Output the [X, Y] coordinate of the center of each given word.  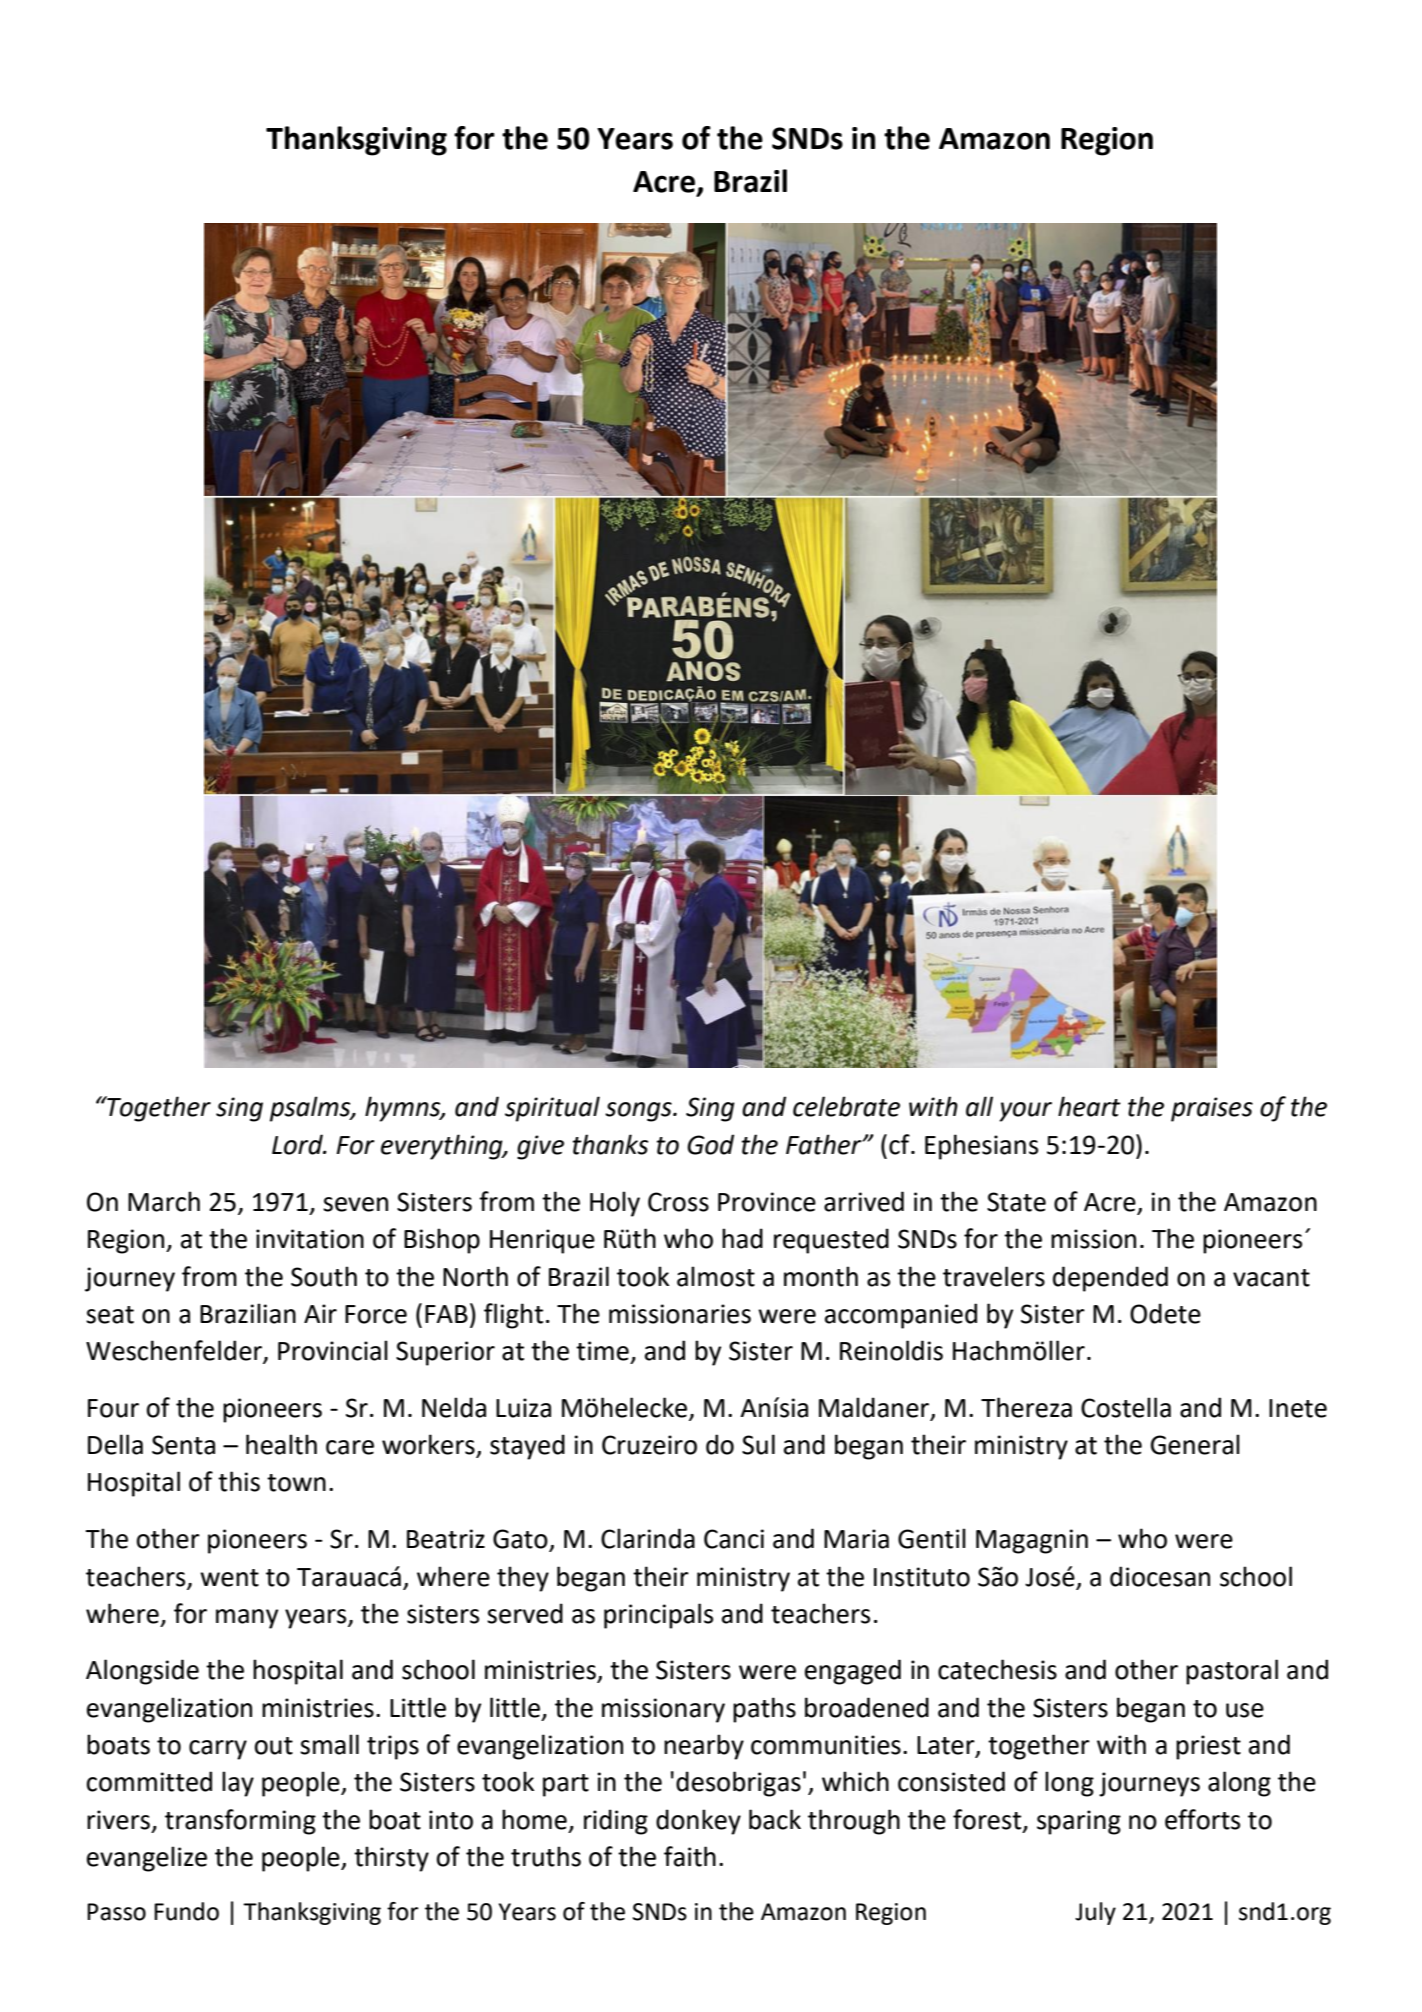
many [247, 1619]
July [1095, 1913]
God [710, 1144]
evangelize [147, 1859]
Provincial [333, 1350]
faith [690, 1856]
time [602, 1351]
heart [1089, 1106]
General [1195, 1444]
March [164, 1201]
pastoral [1232, 1672]
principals [658, 1616]
